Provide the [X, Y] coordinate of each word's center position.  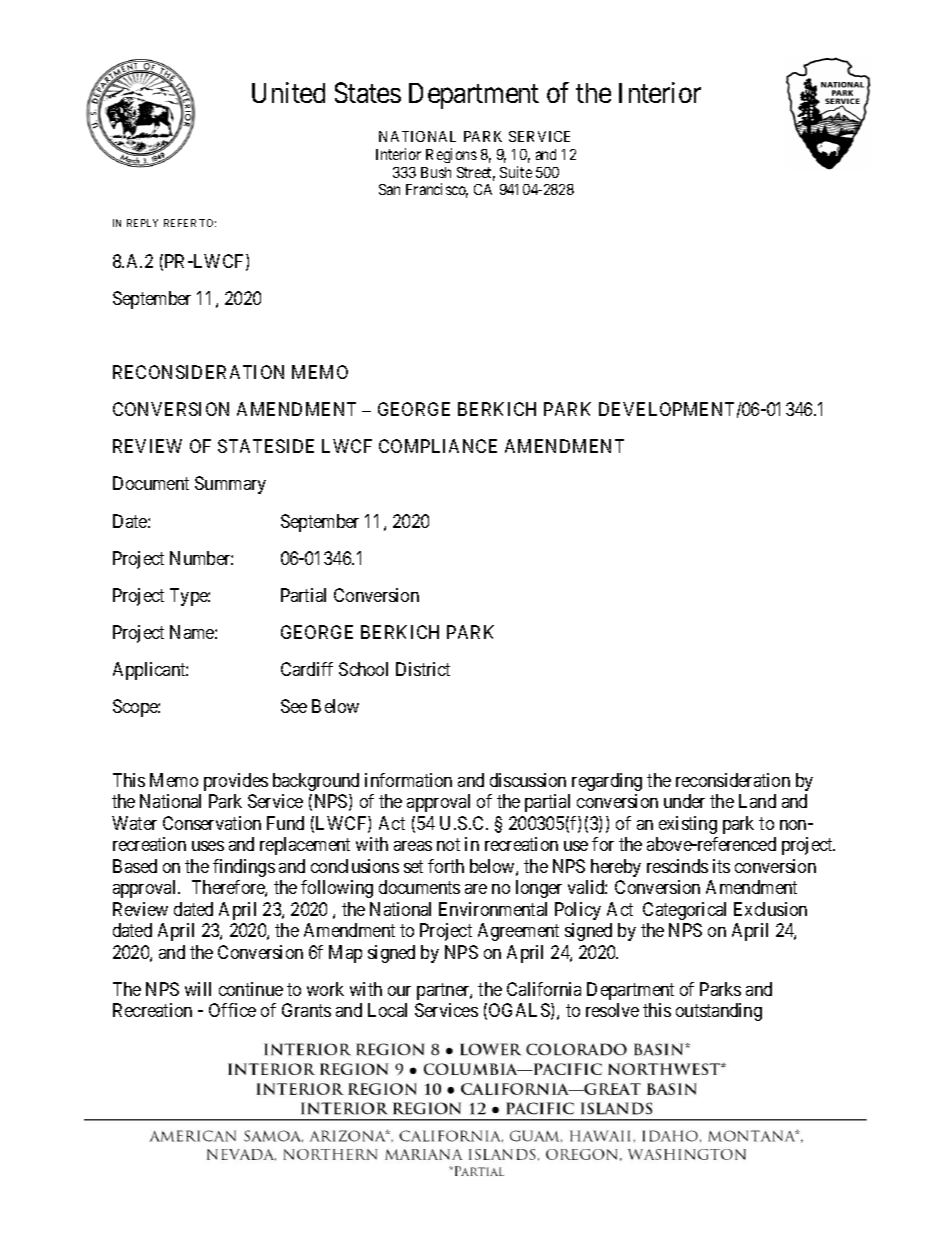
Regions [451, 155]
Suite [516, 172]
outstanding [719, 1012]
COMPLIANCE [438, 446]
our [399, 991]
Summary [230, 485]
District [423, 669]
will [198, 989]
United [288, 92]
